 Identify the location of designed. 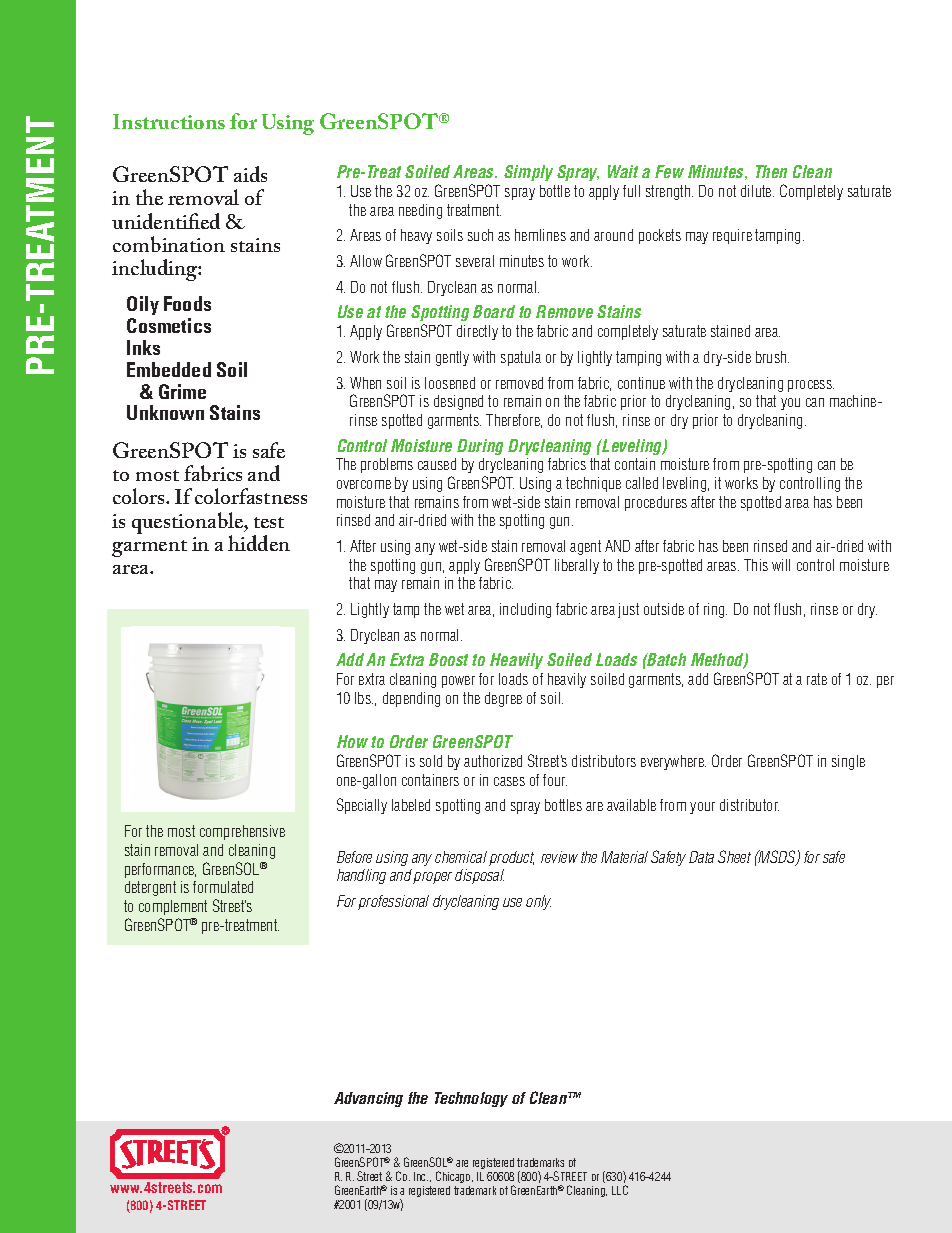
(458, 402).
